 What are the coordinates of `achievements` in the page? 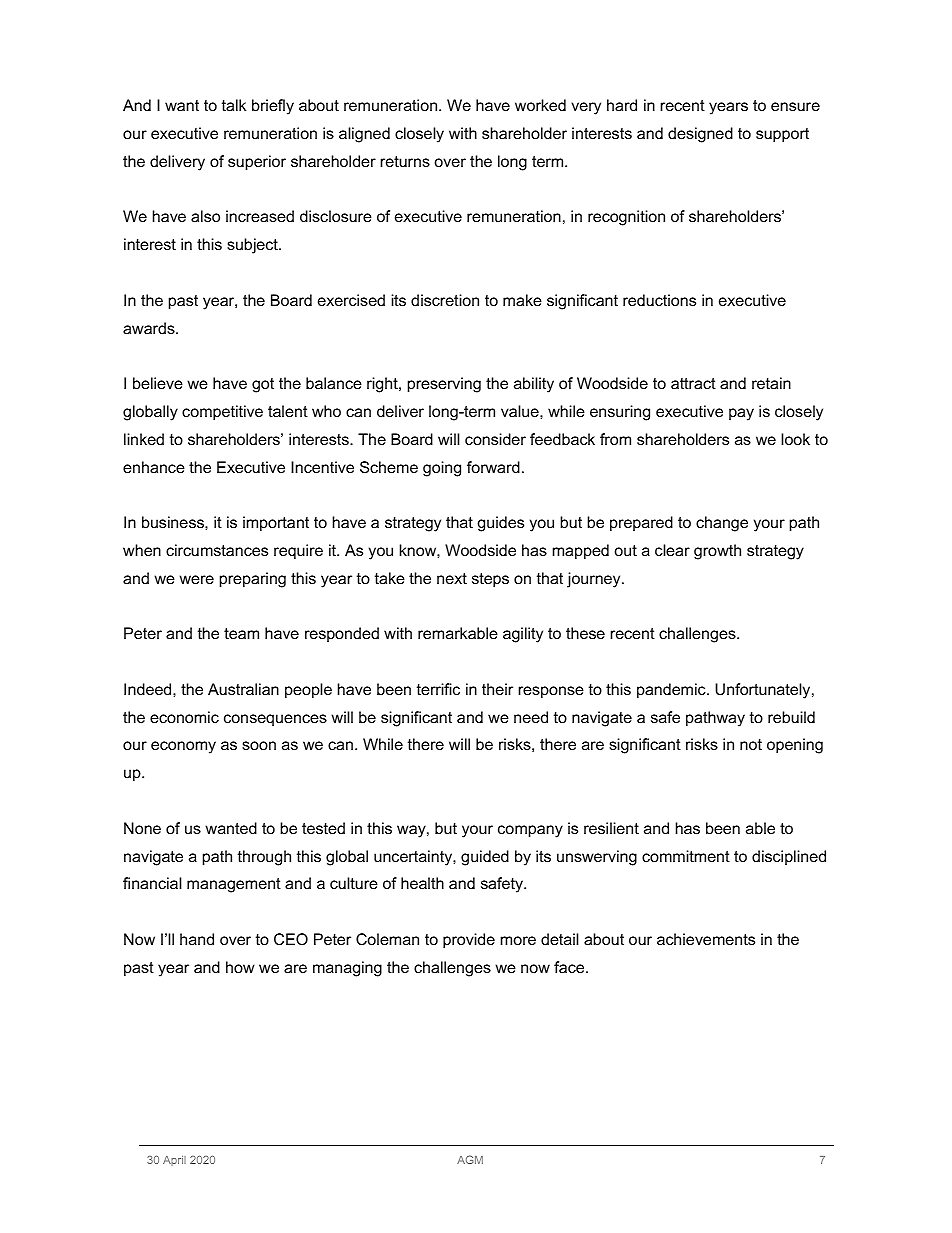 It's located at (706, 939).
